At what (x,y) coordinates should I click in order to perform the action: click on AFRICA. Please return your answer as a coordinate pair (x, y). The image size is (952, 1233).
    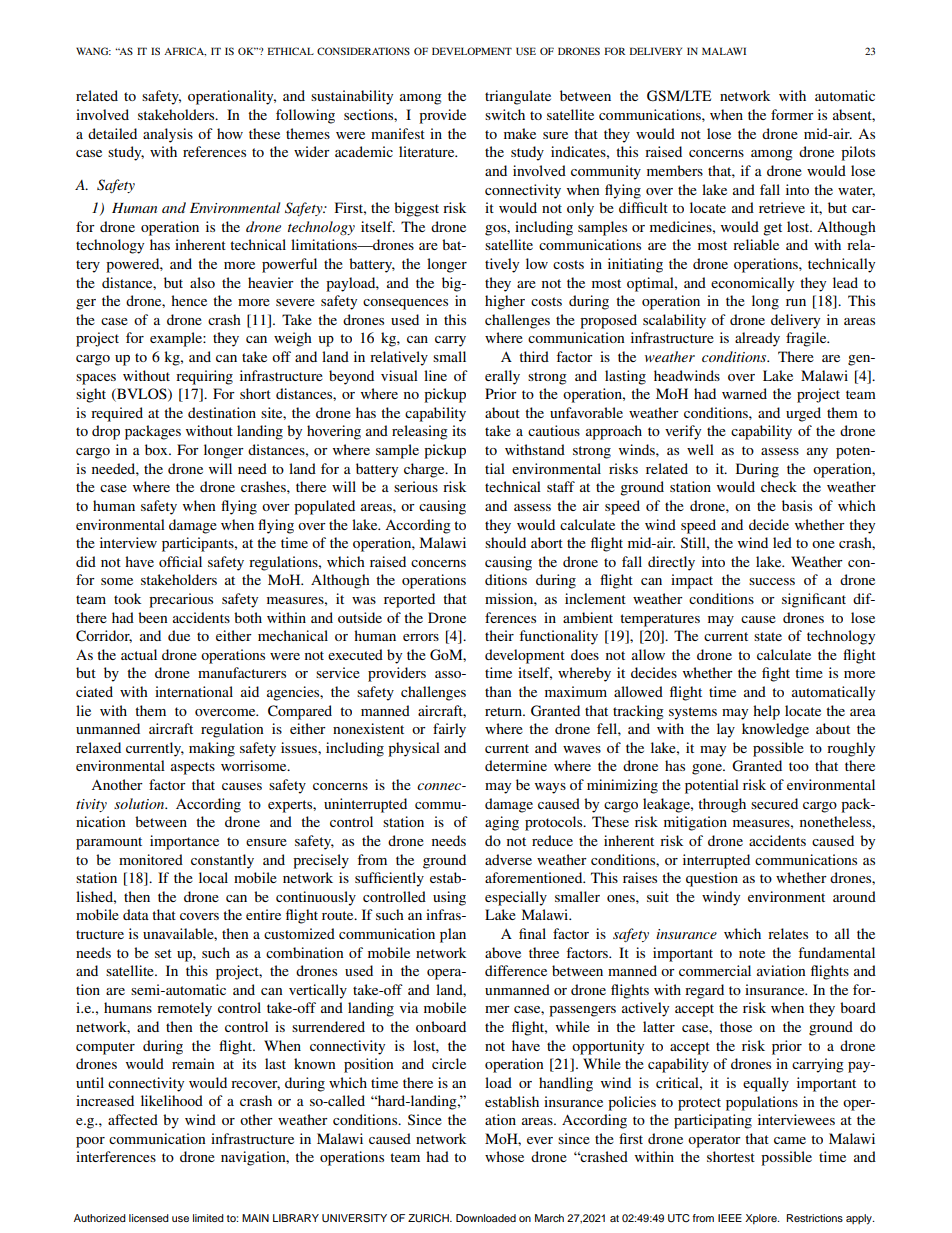
    Looking at the image, I should click on (185, 51).
